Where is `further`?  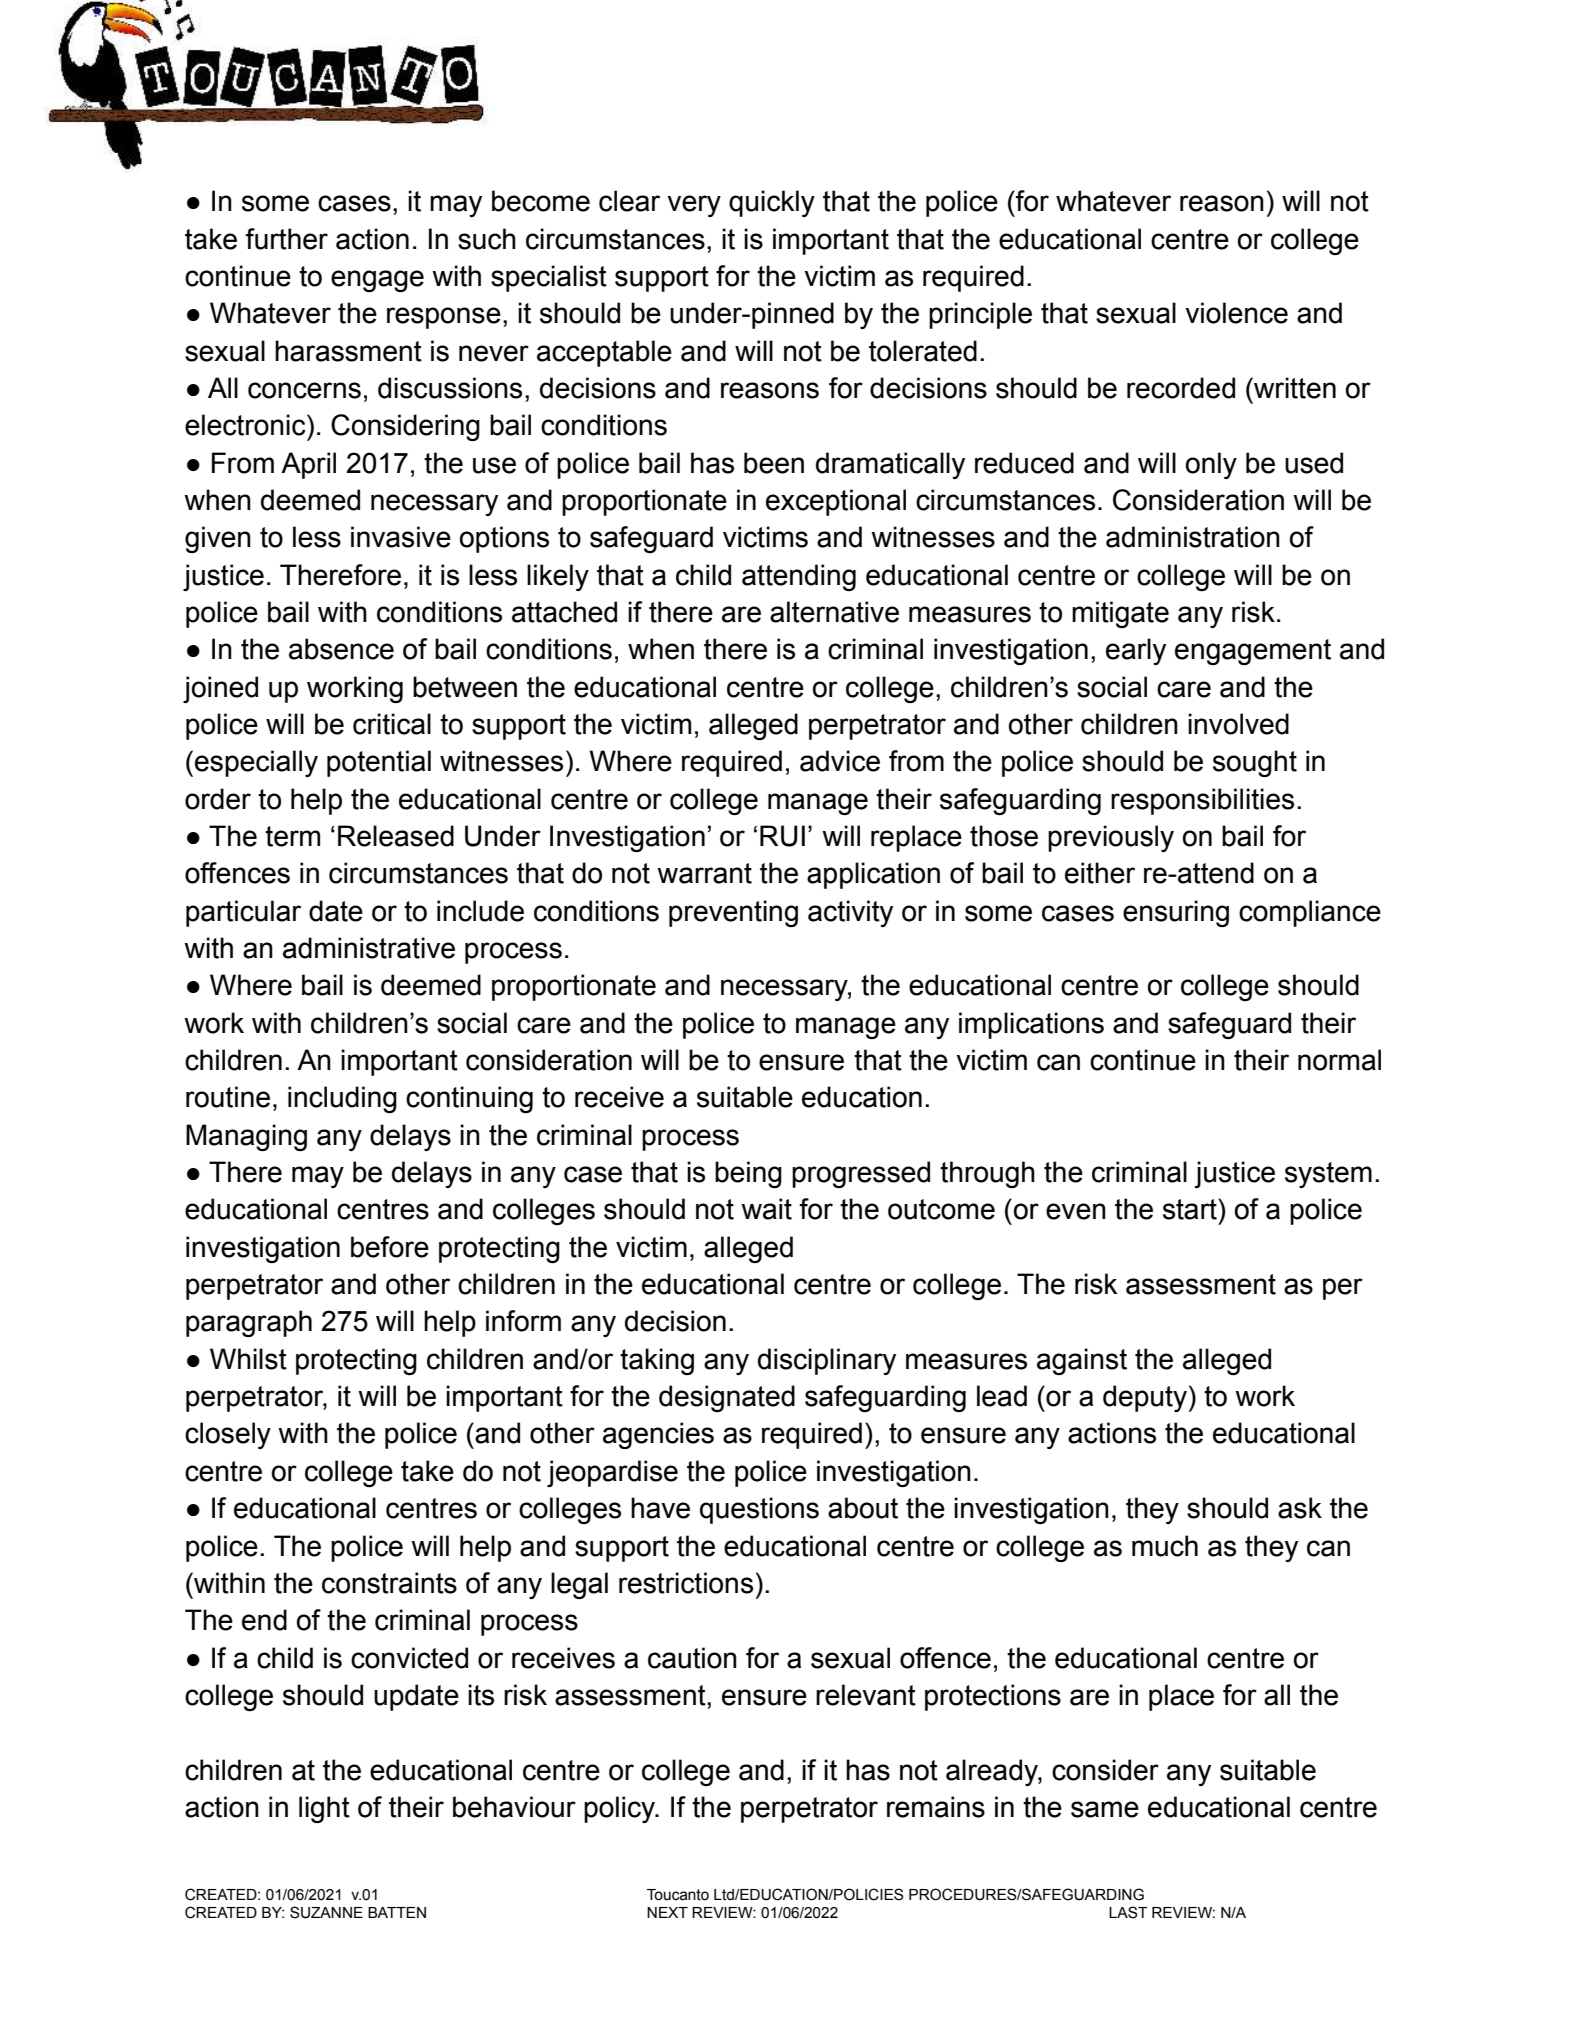
further is located at coordinates (286, 239).
